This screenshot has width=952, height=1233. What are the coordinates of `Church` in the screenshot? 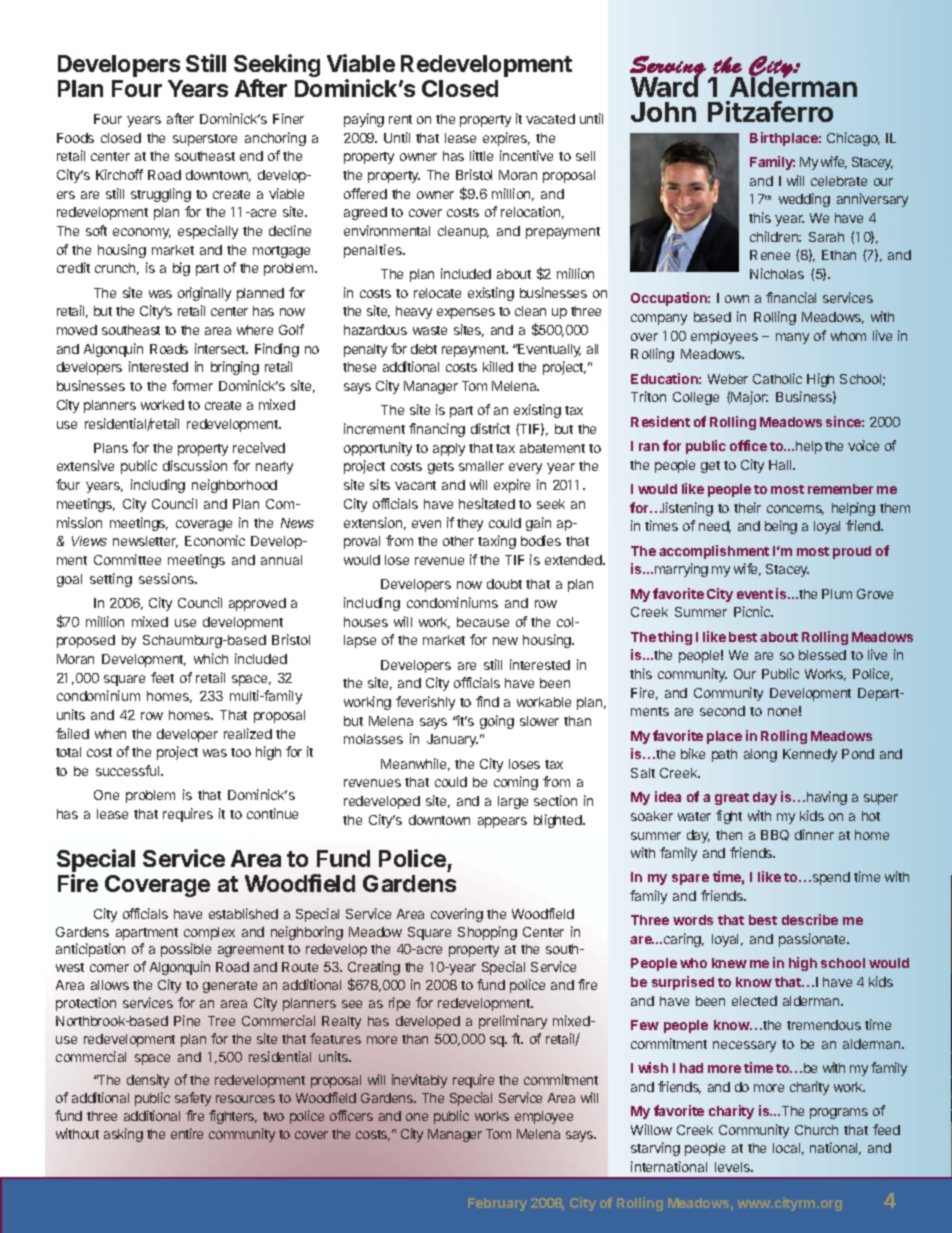 It's located at (816, 1130).
